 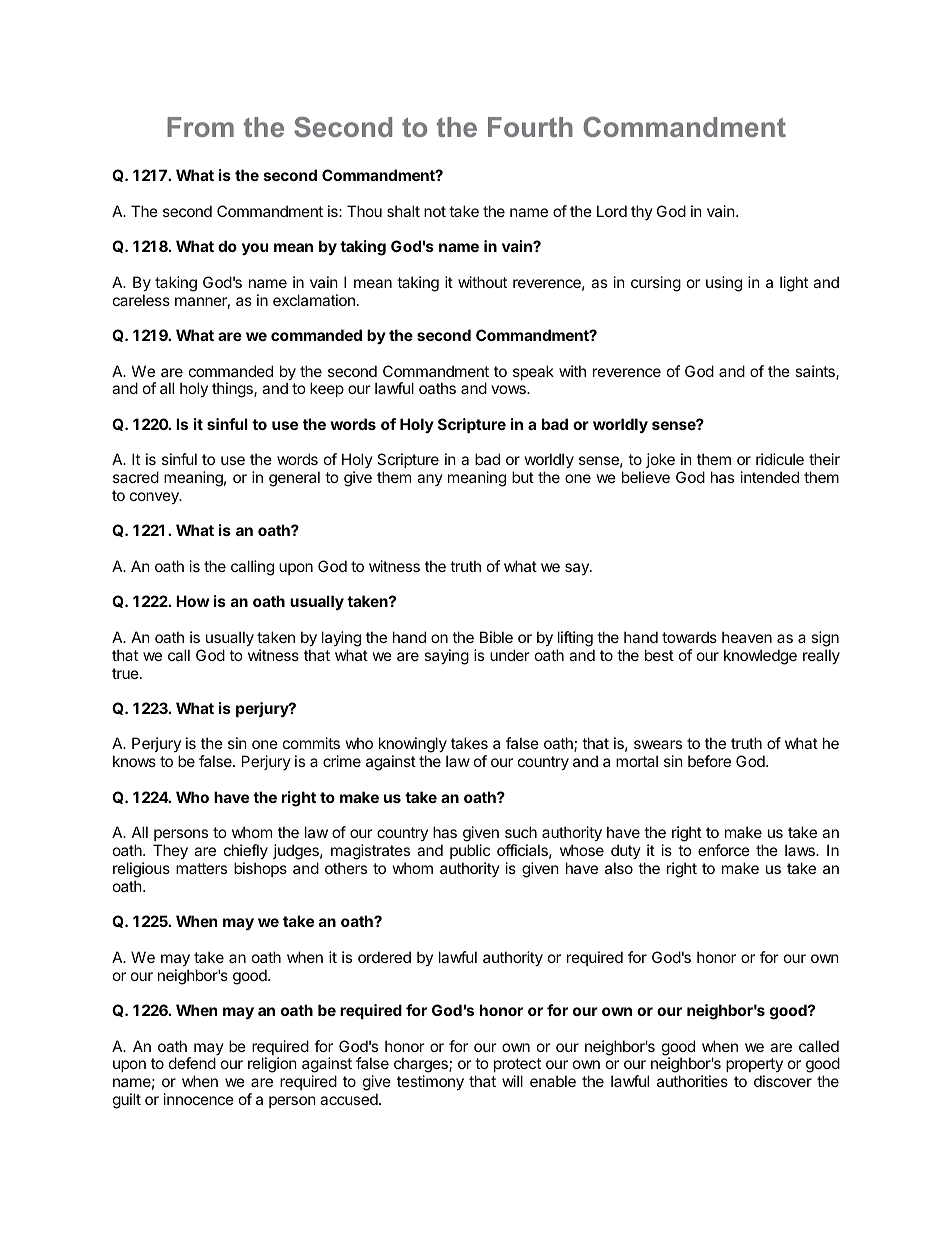 What do you see at coordinates (512, 1081) in the screenshot?
I see `will` at bounding box center [512, 1081].
